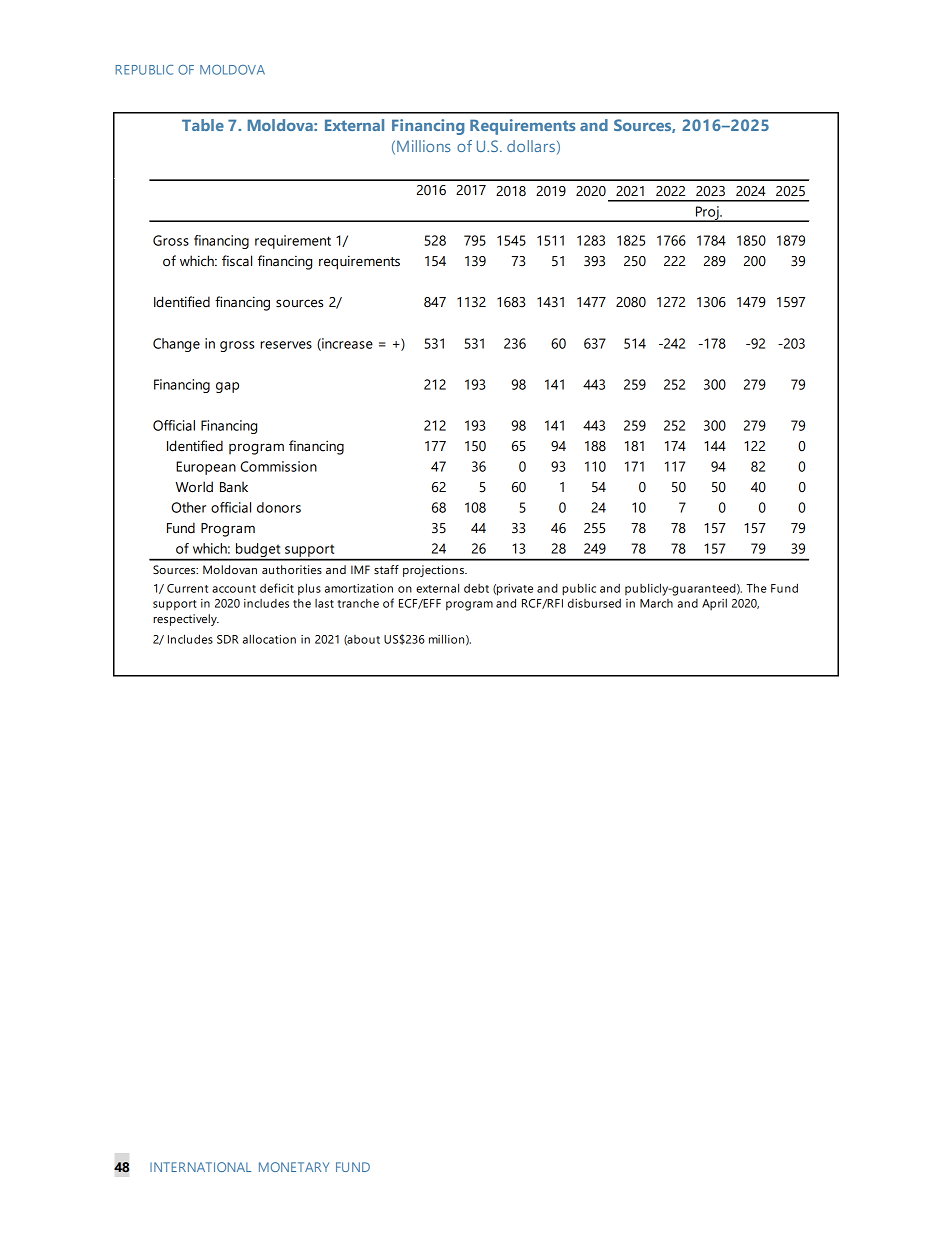  What do you see at coordinates (358, 603) in the image?
I see `tranche` at bounding box center [358, 603].
